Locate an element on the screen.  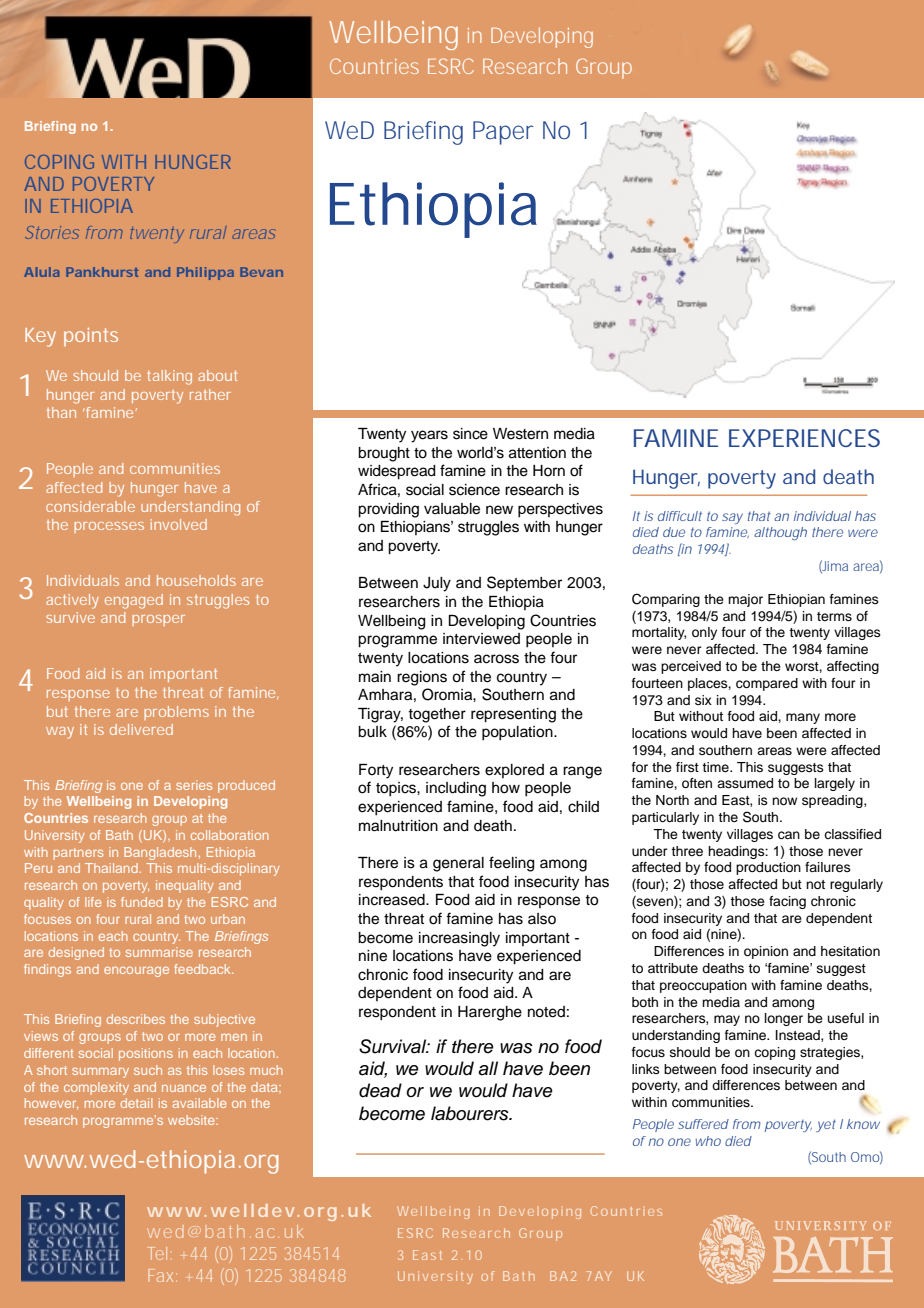
who is located at coordinates (708, 1141).
